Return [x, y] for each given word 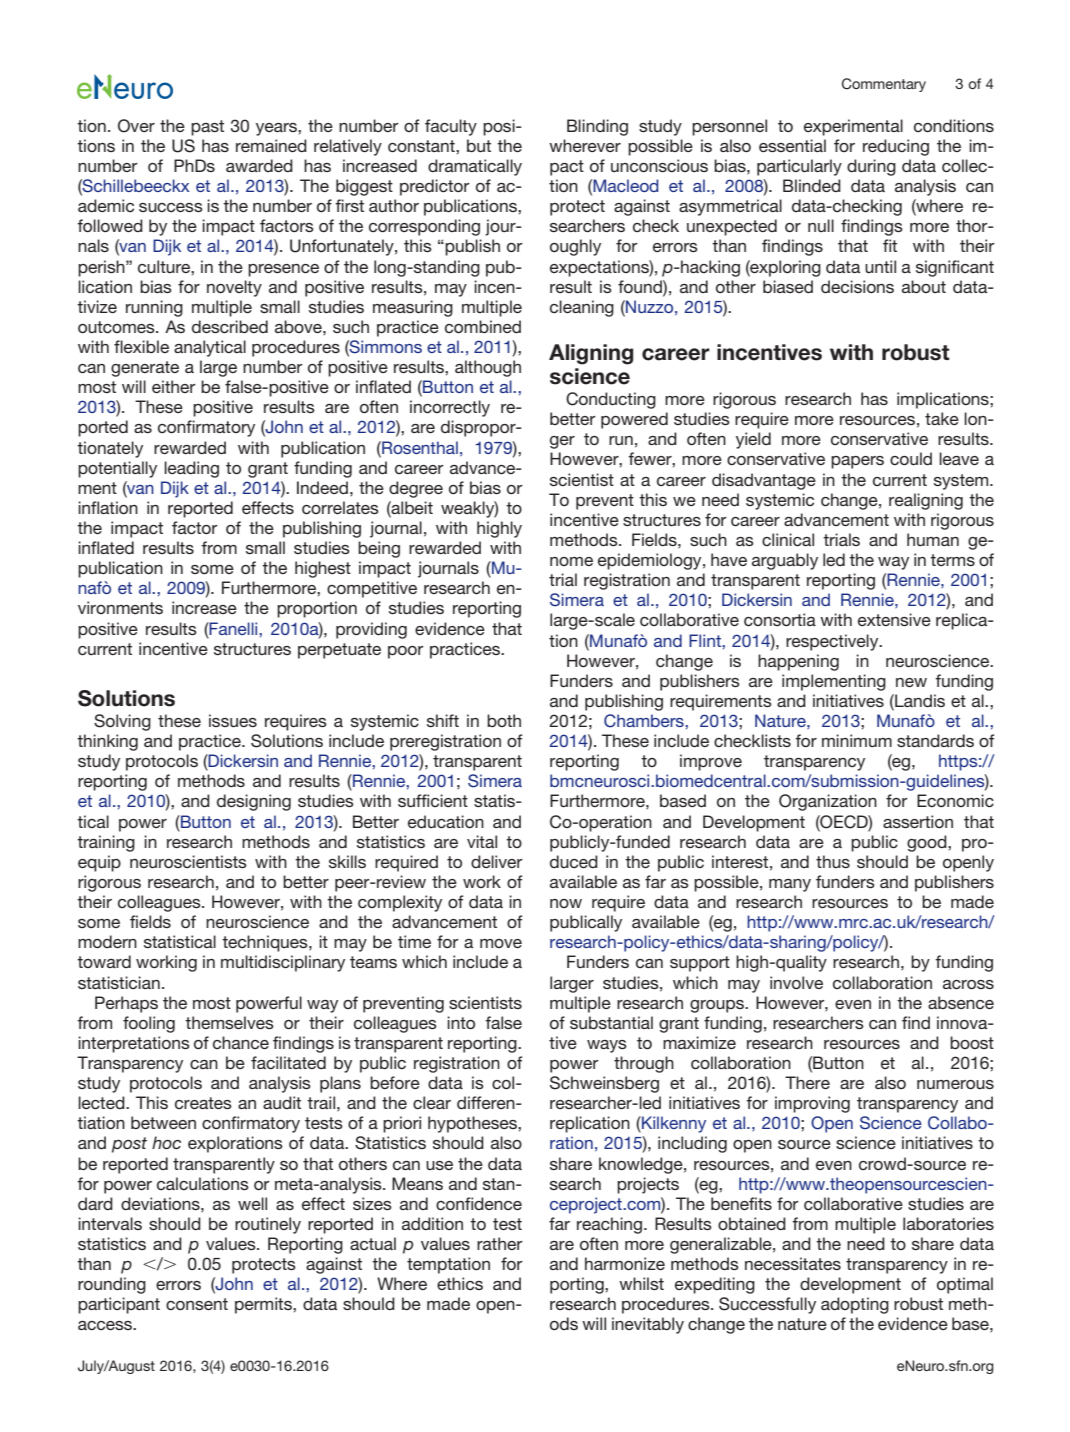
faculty [451, 127]
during [871, 167]
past [207, 128]
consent [197, 1304]
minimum [857, 740]
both [504, 720]
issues [233, 720]
